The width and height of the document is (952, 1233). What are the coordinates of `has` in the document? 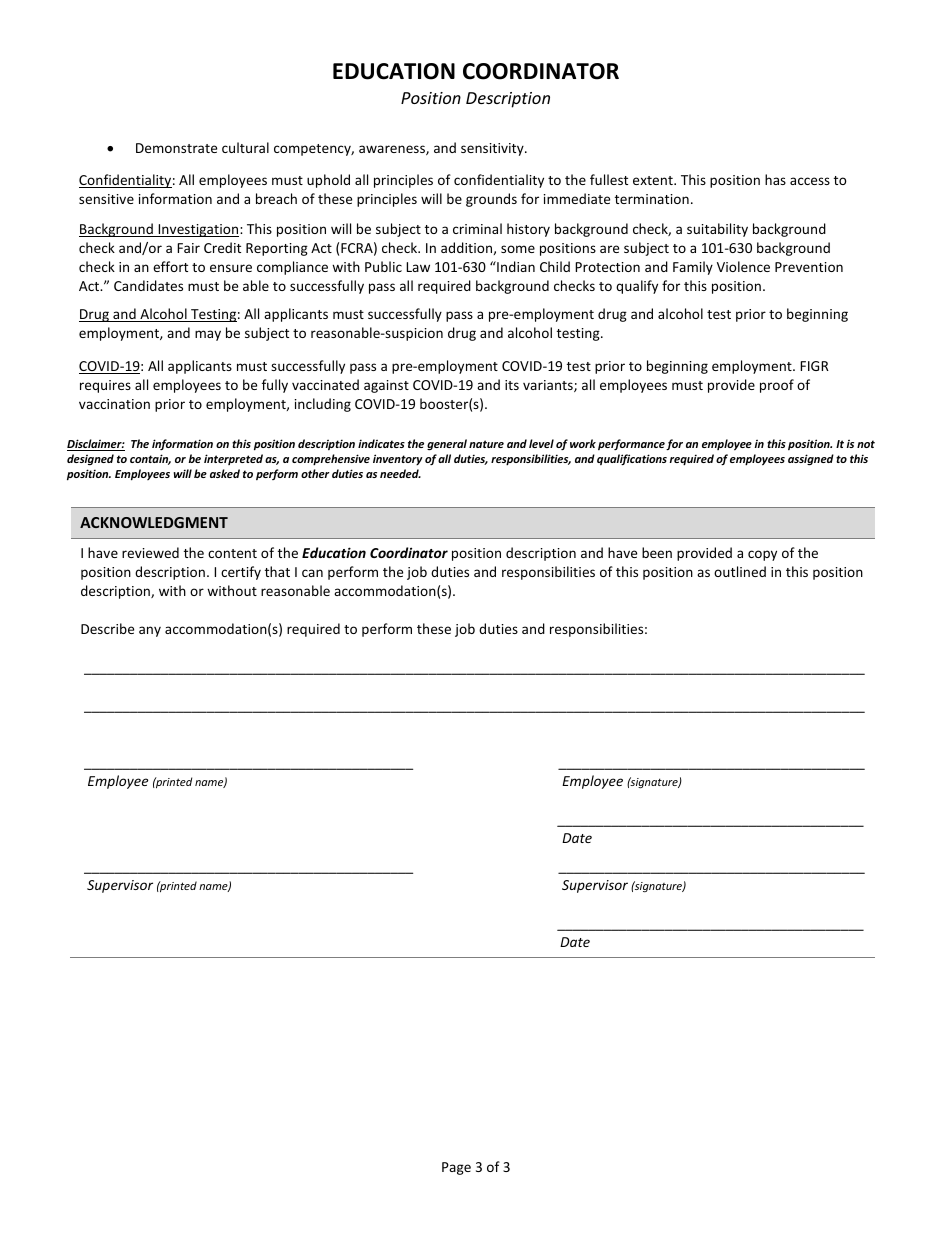 It's located at (775, 179).
